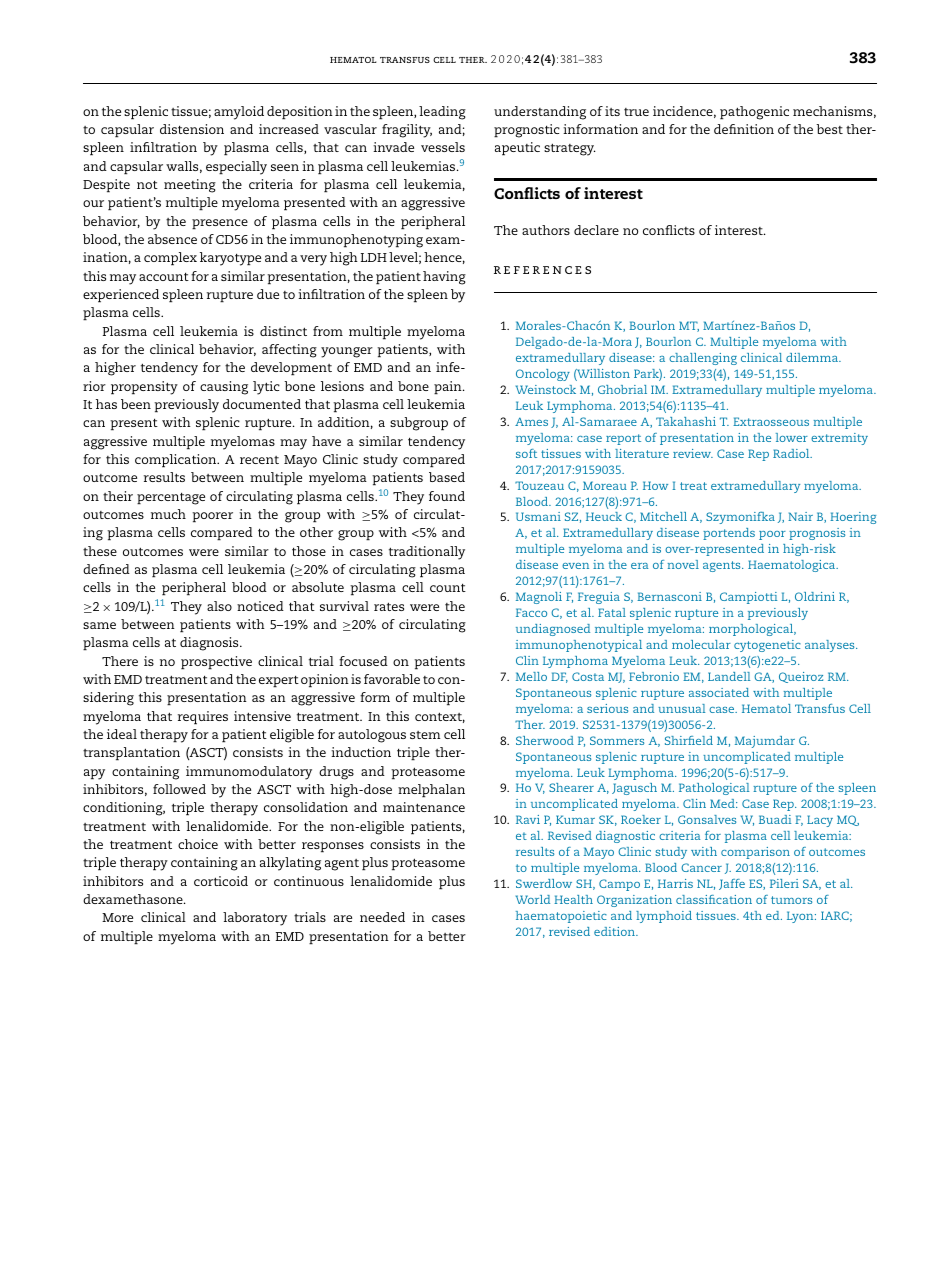 The image size is (952, 1270). What do you see at coordinates (744, 129) in the screenshot?
I see `definition` at bounding box center [744, 129].
